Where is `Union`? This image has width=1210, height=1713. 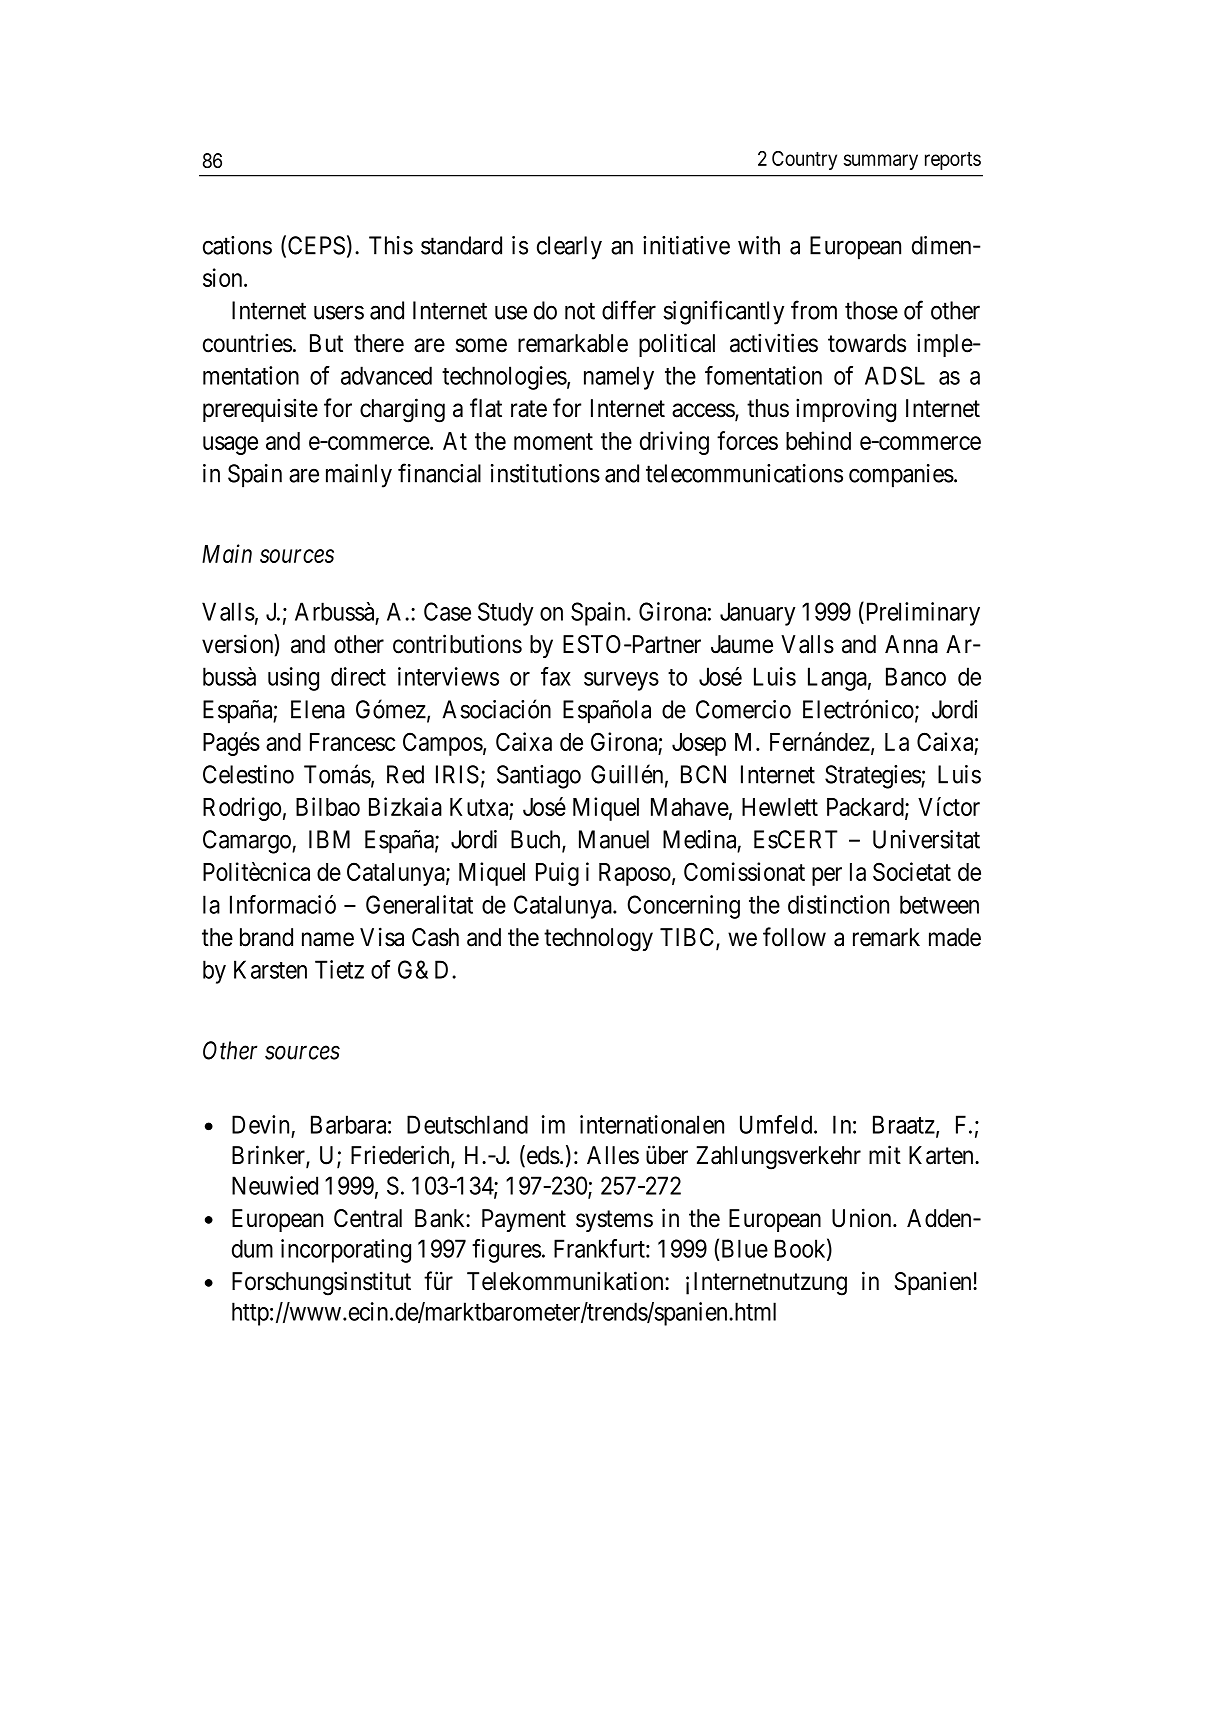
Union is located at coordinates (863, 1218).
